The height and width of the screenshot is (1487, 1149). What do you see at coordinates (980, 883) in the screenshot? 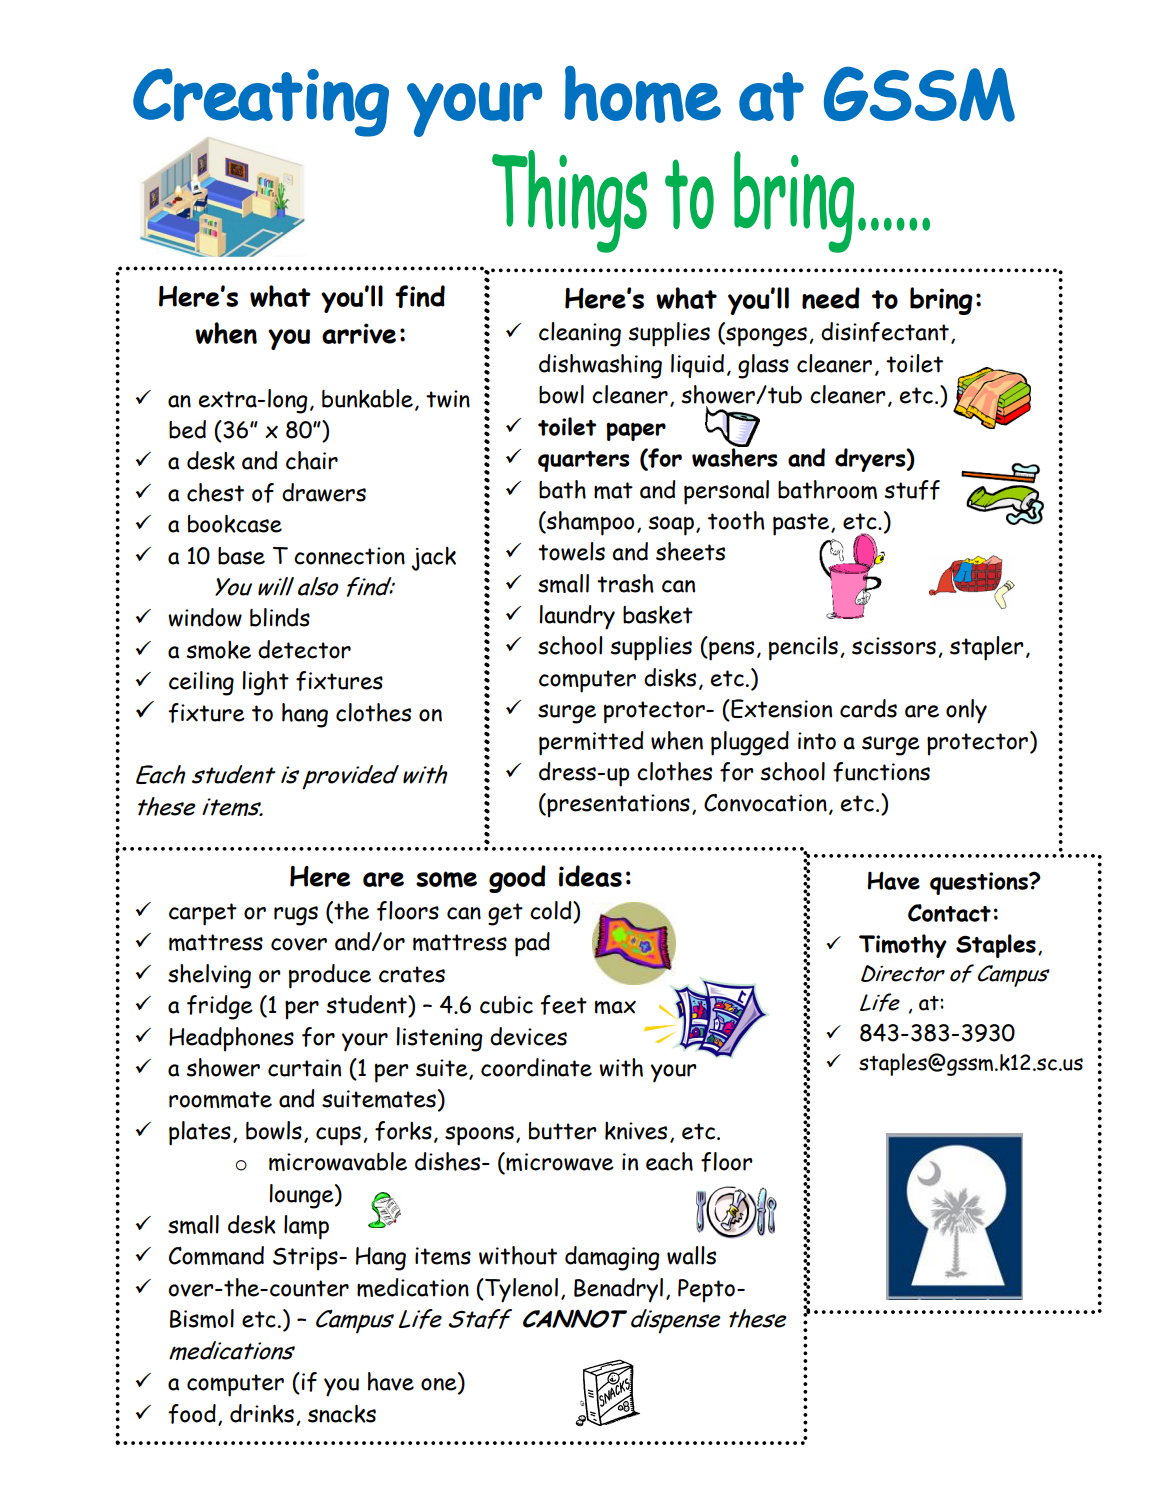
I see `questions` at bounding box center [980, 883].
